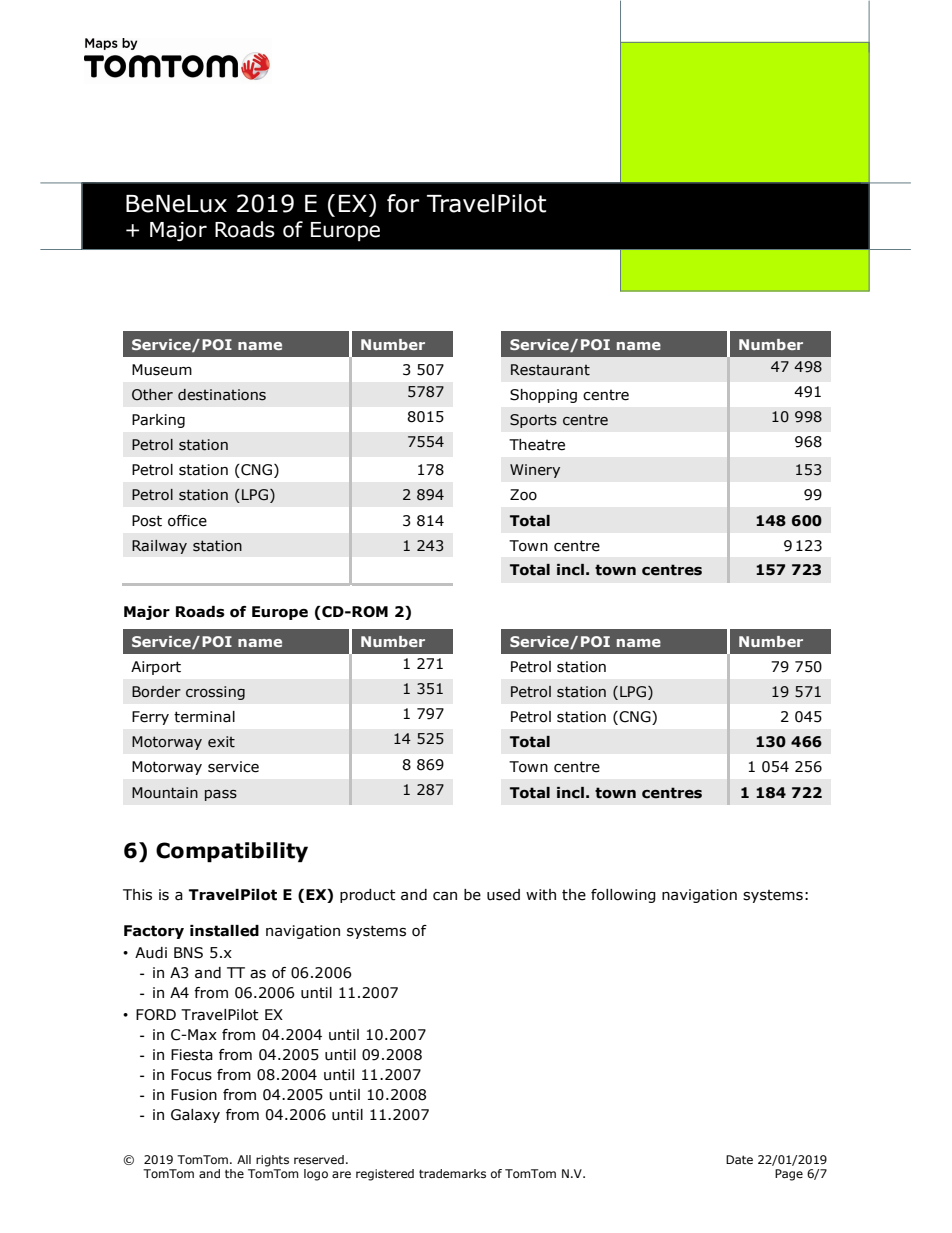 Image resolution: width=952 pixels, height=1233 pixels. Describe the element at coordinates (272, 1161) in the screenshot. I see `rights` at that location.
